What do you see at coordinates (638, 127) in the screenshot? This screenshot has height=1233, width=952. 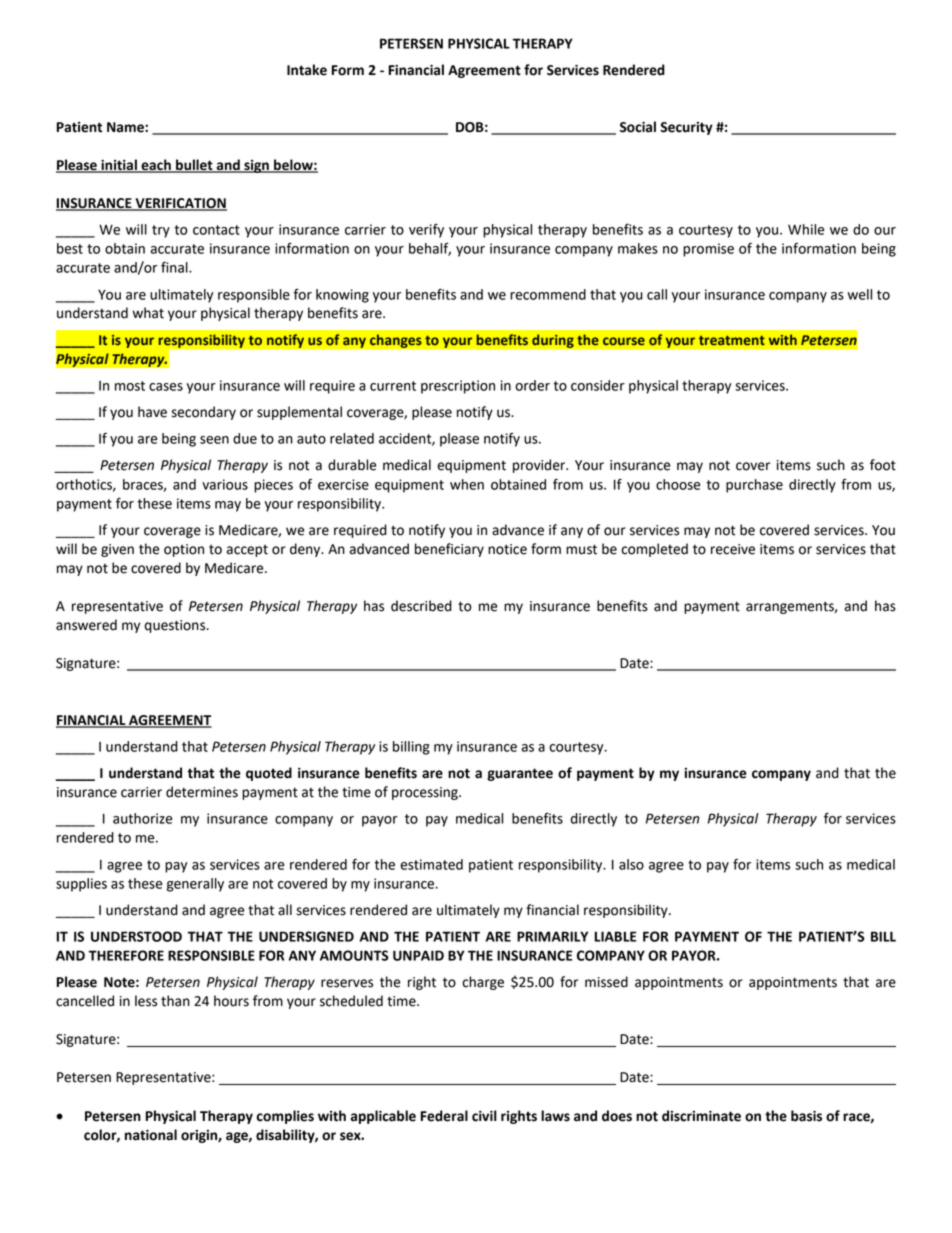 I see `Social` at bounding box center [638, 127].
